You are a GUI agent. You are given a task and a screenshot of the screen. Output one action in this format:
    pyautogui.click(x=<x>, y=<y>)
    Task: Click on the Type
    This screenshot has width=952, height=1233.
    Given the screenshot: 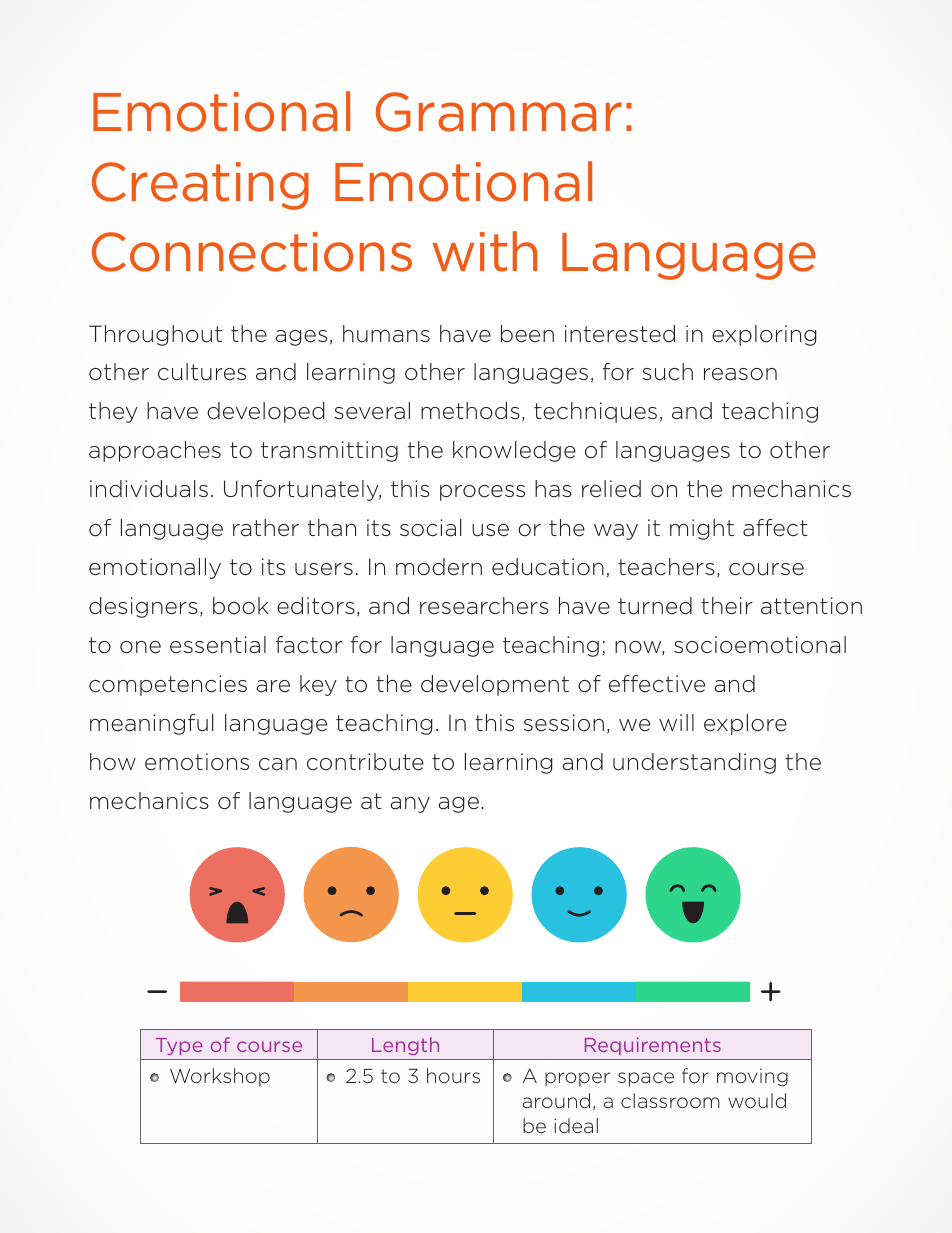 What is the action you would take?
    pyautogui.click(x=179, y=1046)
